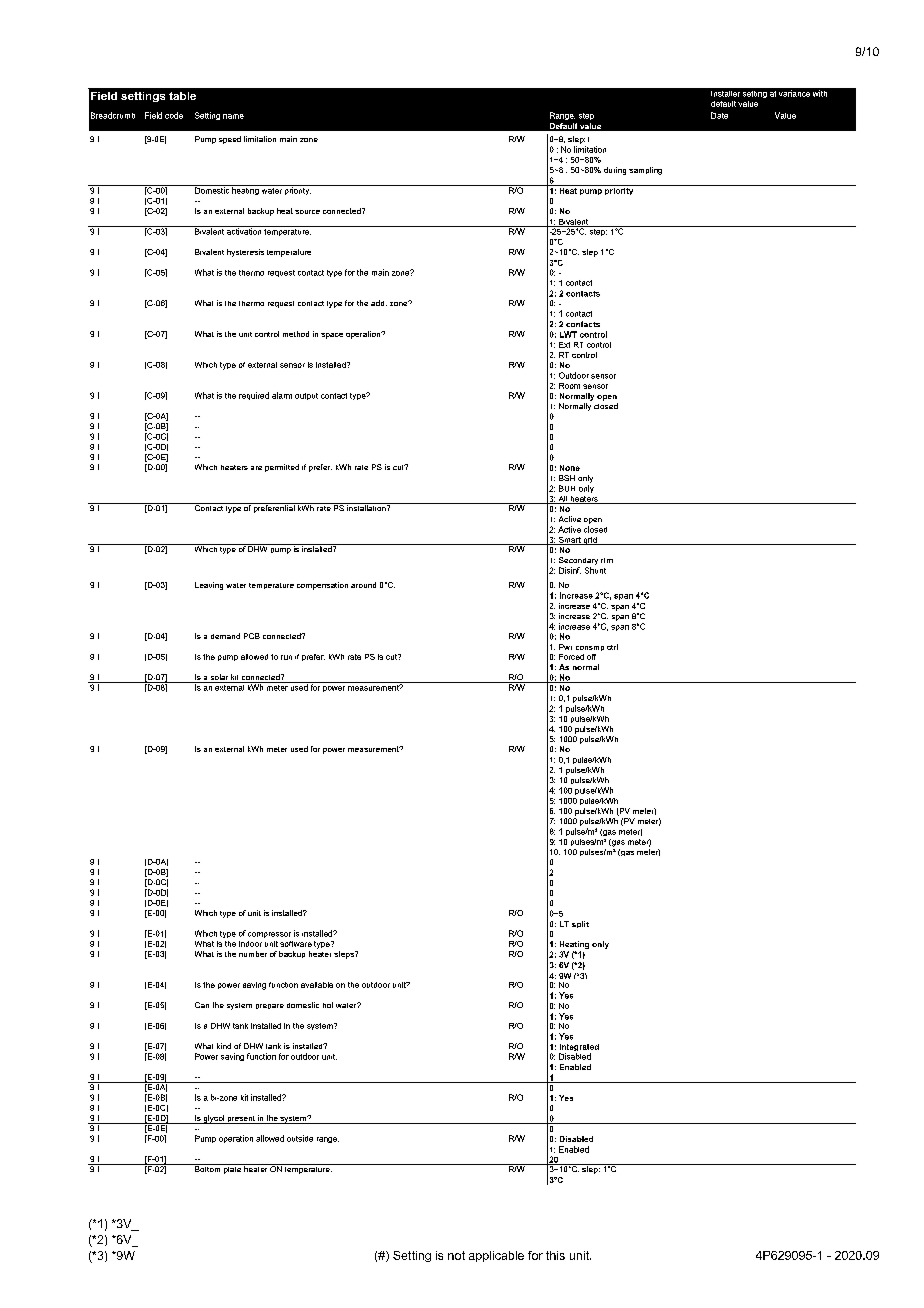 This screenshot has height=1308, width=924. I want to click on sampling, so click(645, 171).
